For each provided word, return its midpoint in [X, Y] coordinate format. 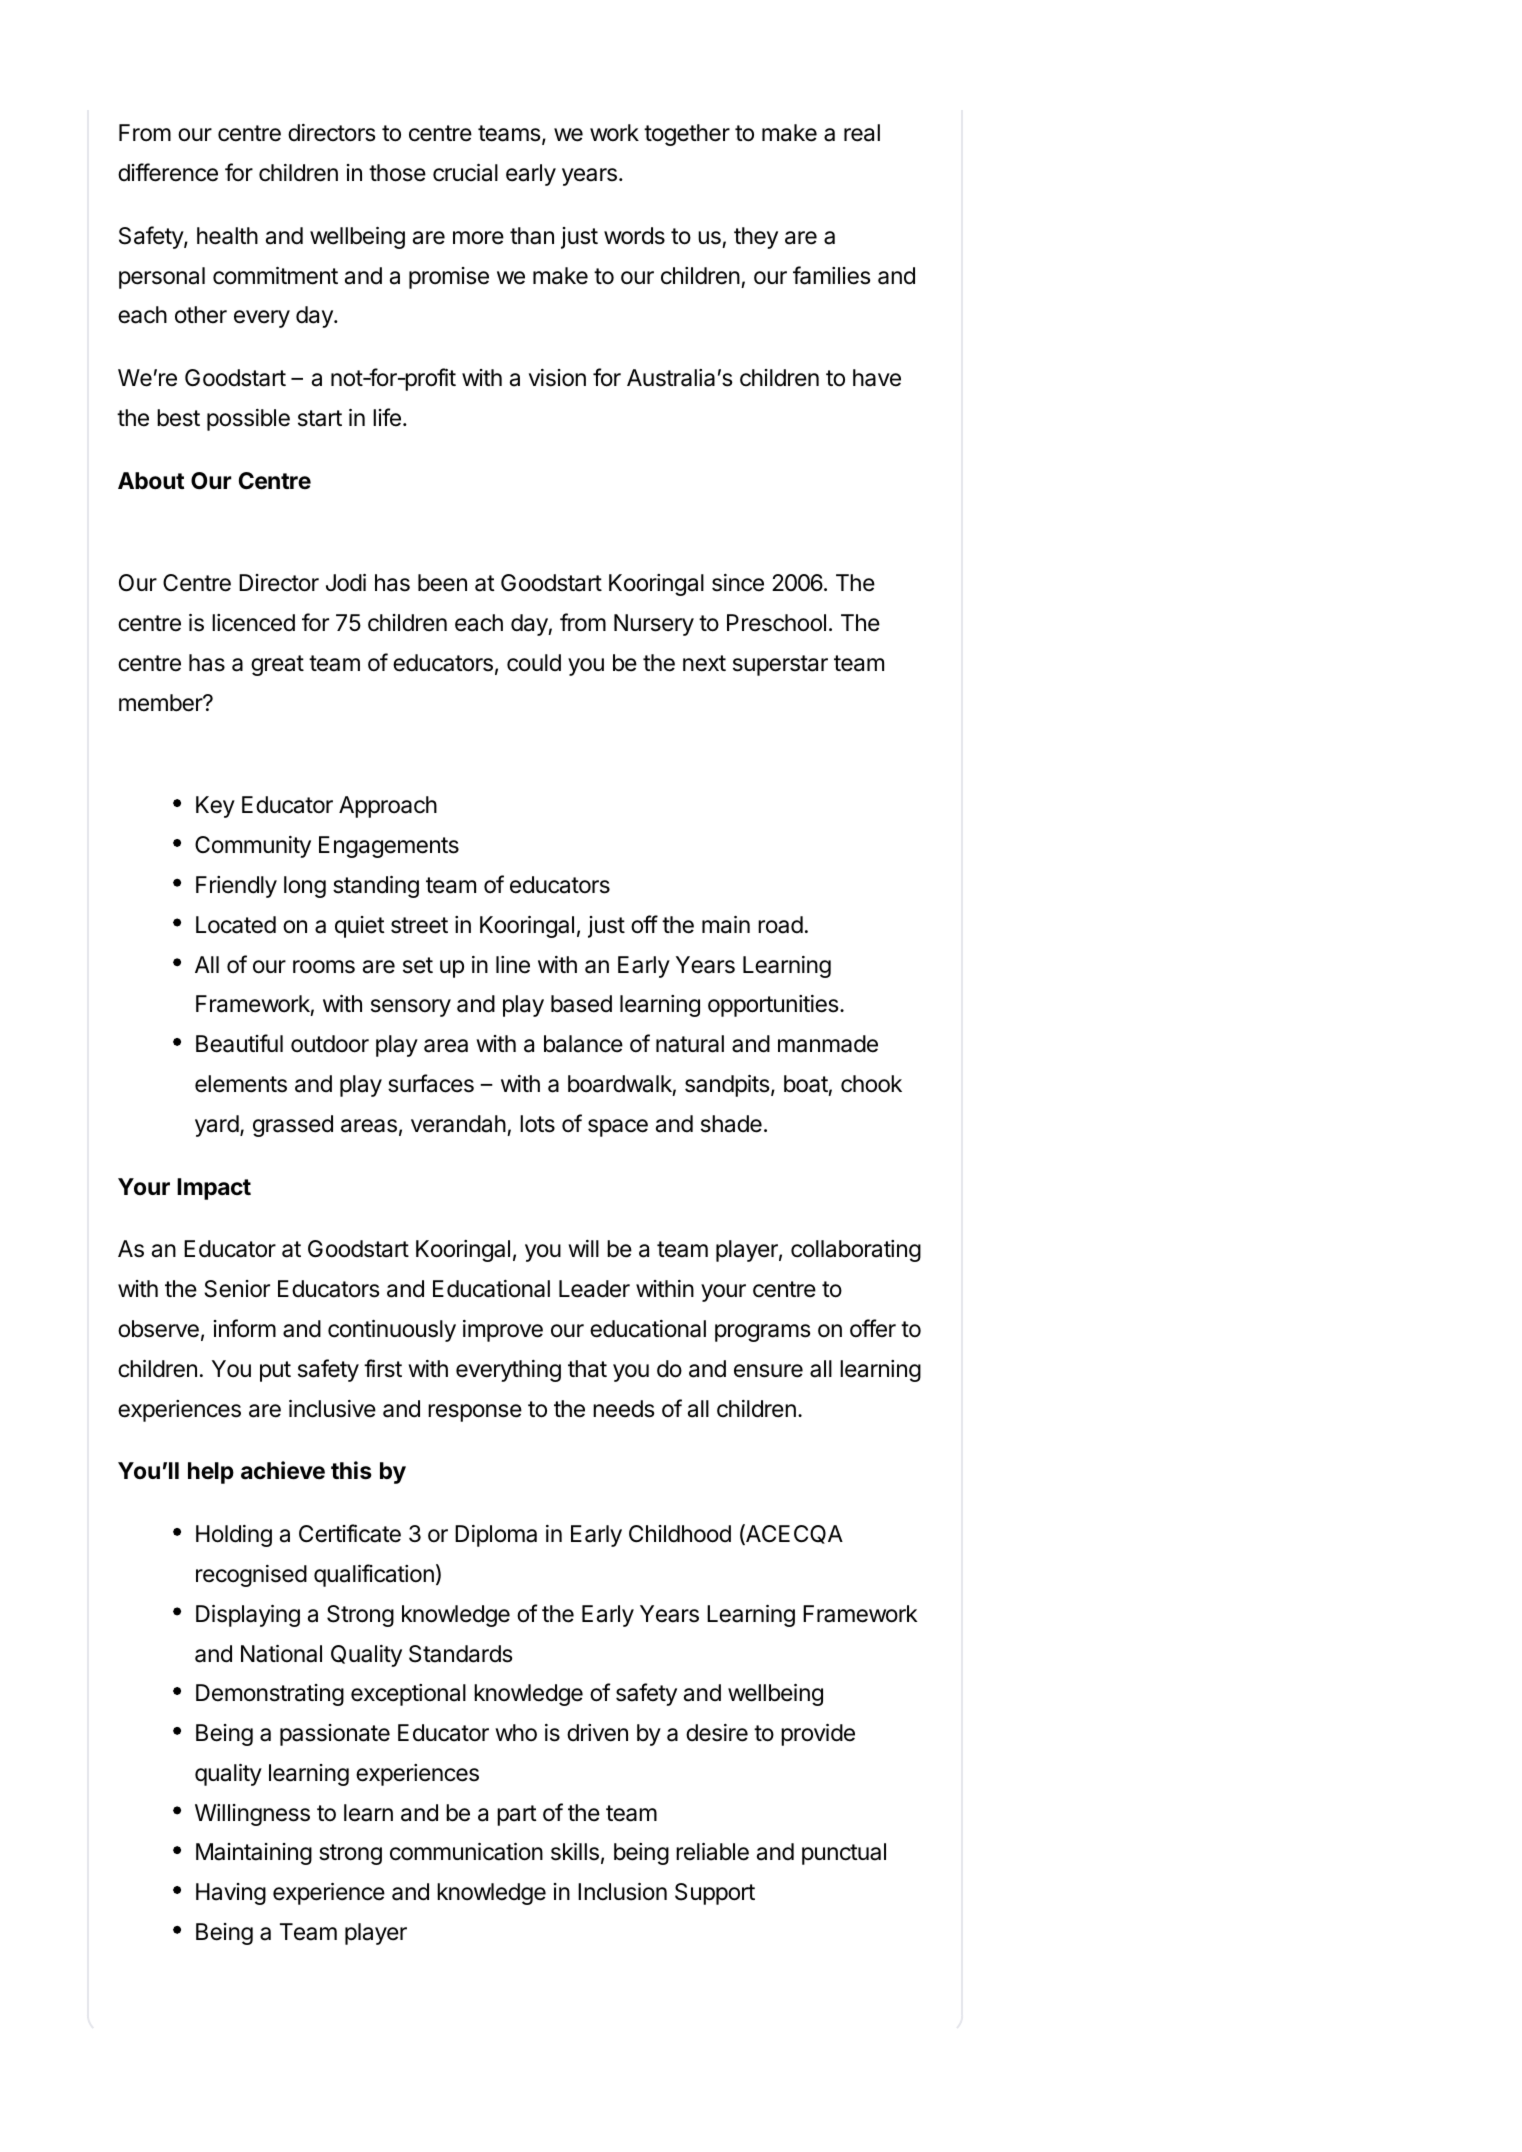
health [227, 236]
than [532, 236]
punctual [844, 1854]
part [517, 1815]
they [756, 238]
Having [231, 1894]
